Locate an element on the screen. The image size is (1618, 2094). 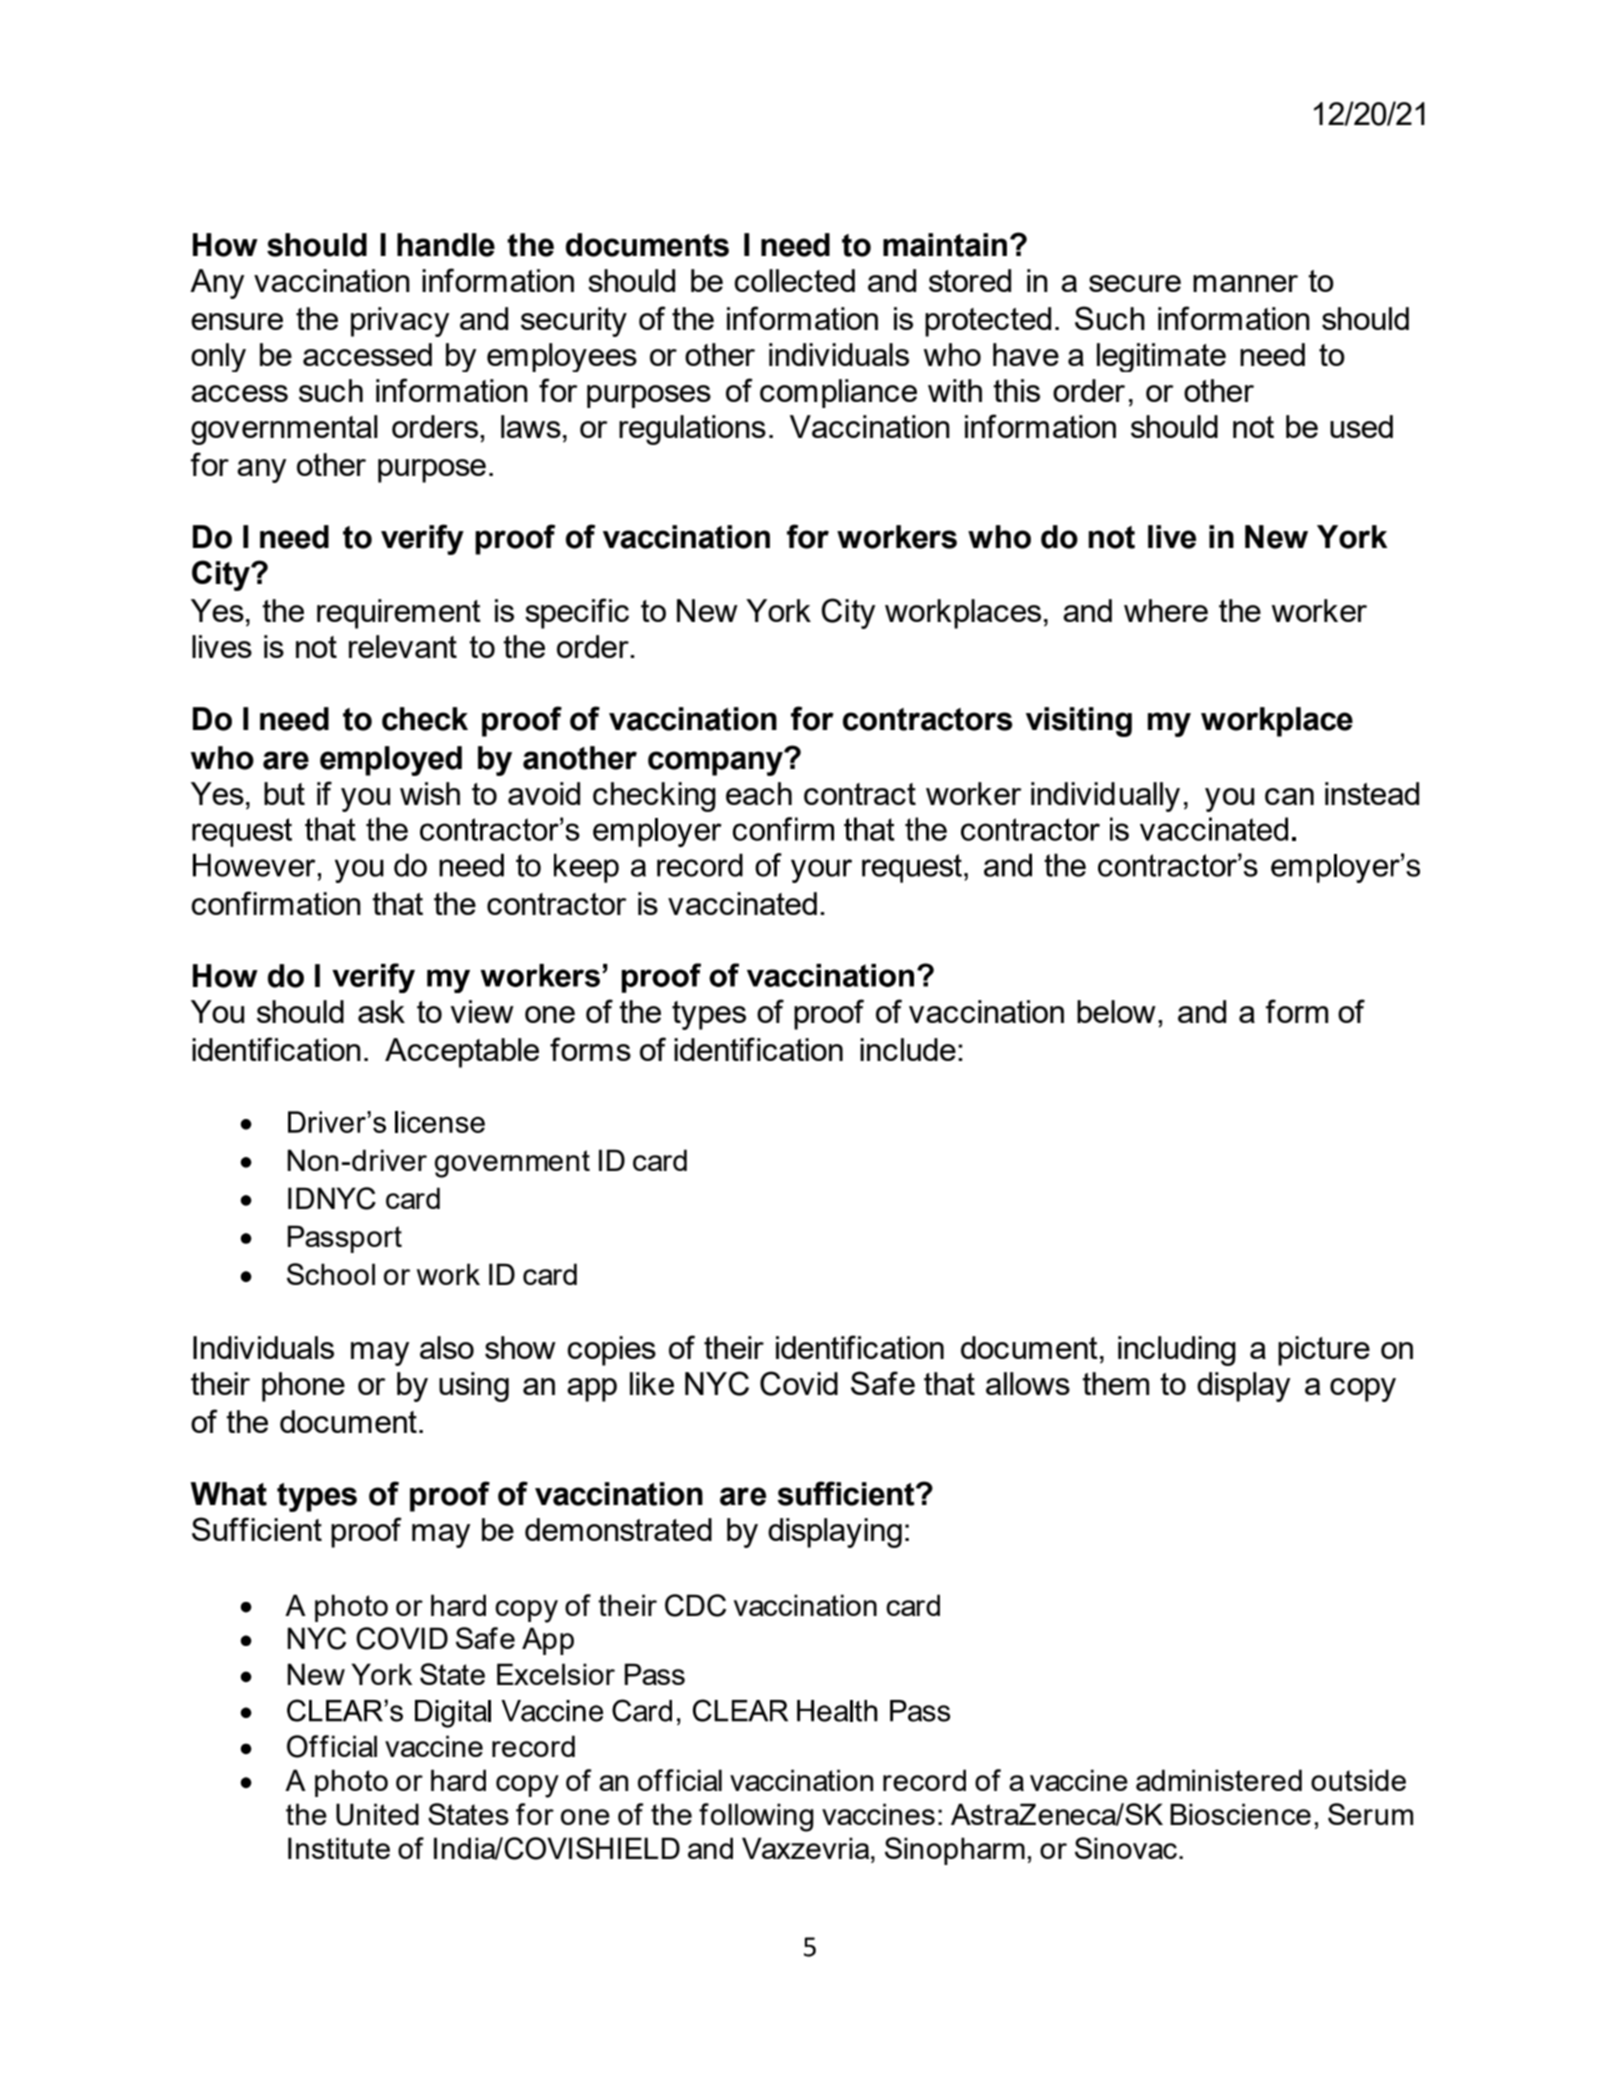
phone is located at coordinates (303, 1387).
